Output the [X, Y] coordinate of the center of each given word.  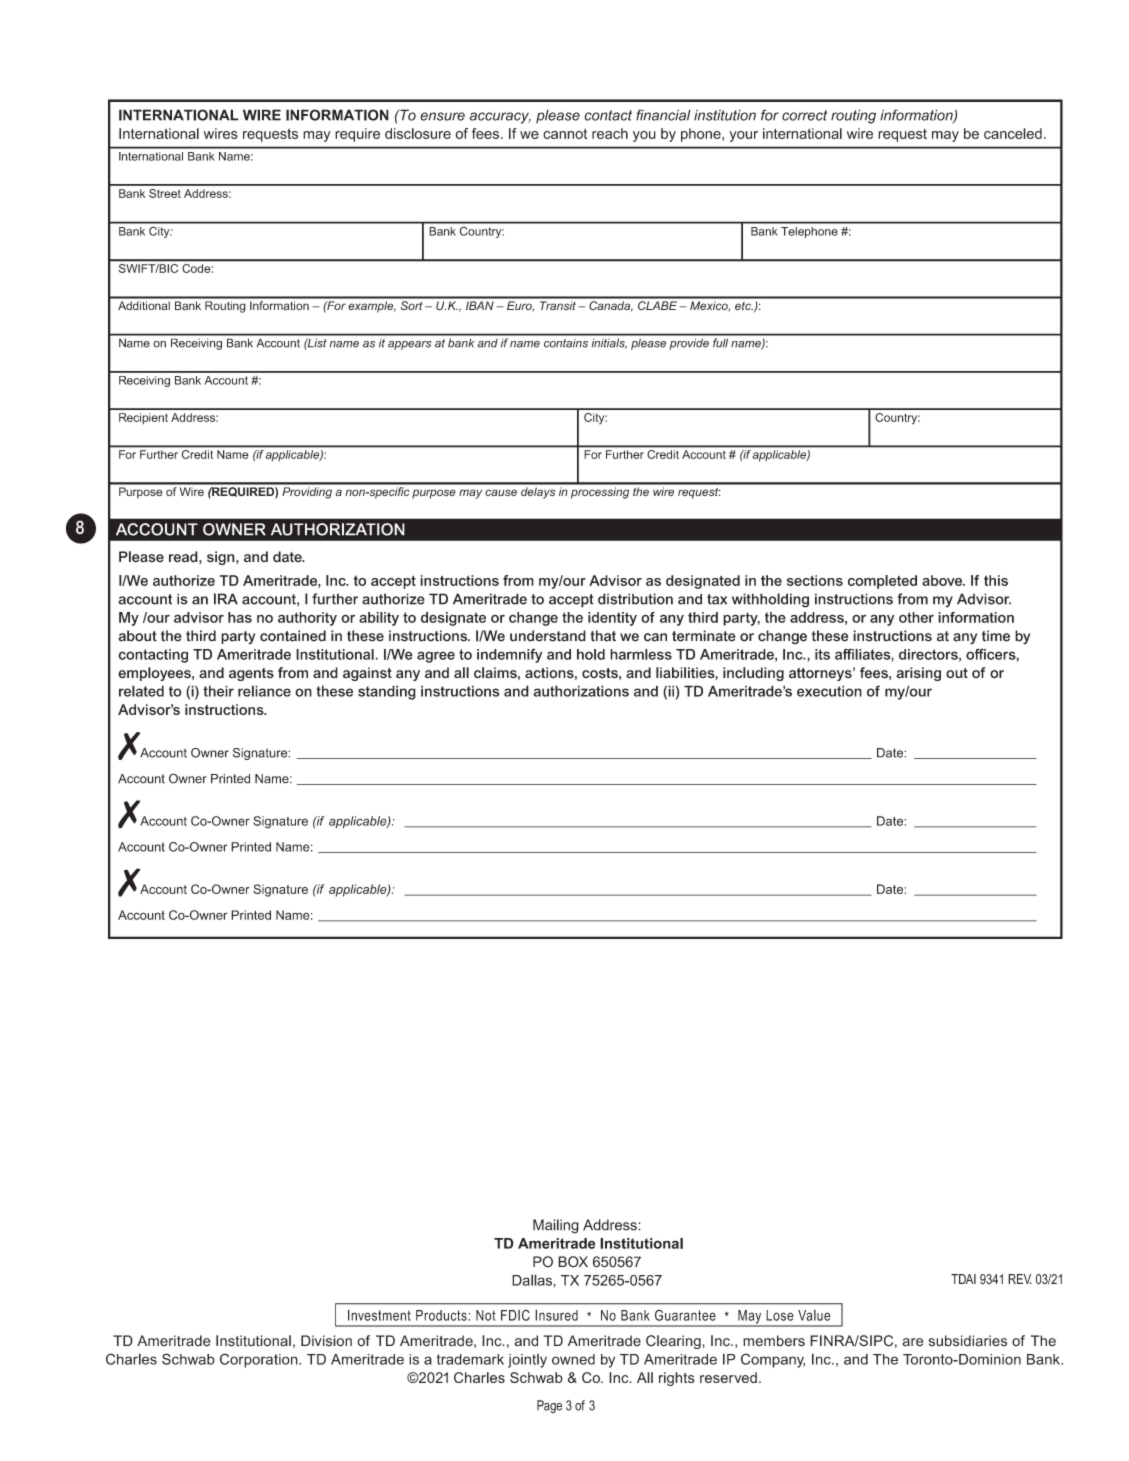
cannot [565, 133]
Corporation [260, 1360]
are [913, 1342]
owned [573, 1359]
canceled [1013, 133]
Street [165, 193]
